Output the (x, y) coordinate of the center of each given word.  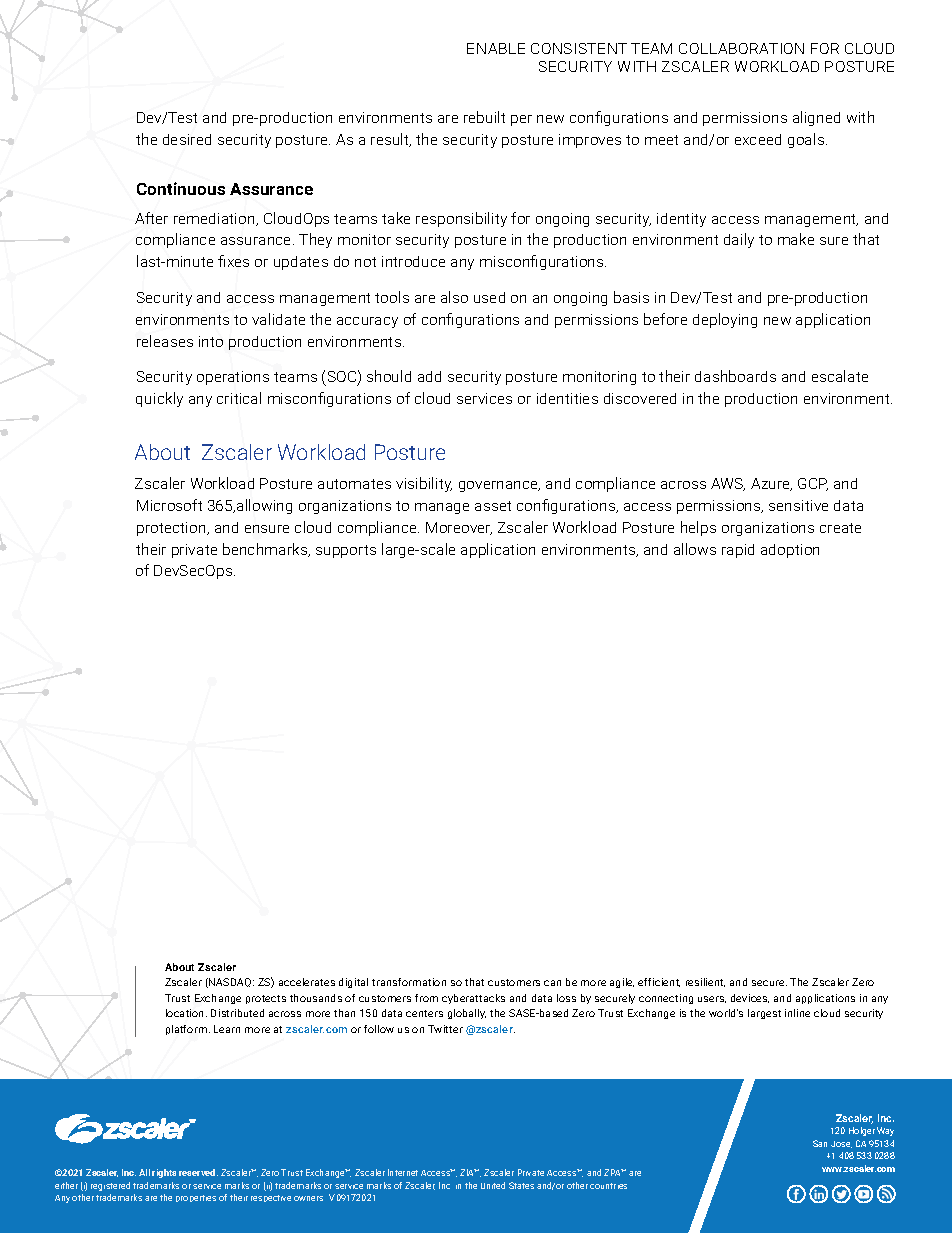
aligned (816, 118)
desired (187, 139)
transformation (409, 982)
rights (164, 1173)
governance (499, 486)
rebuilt (484, 117)
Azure (771, 484)
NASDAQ (230, 983)
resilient (705, 982)
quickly (159, 399)
